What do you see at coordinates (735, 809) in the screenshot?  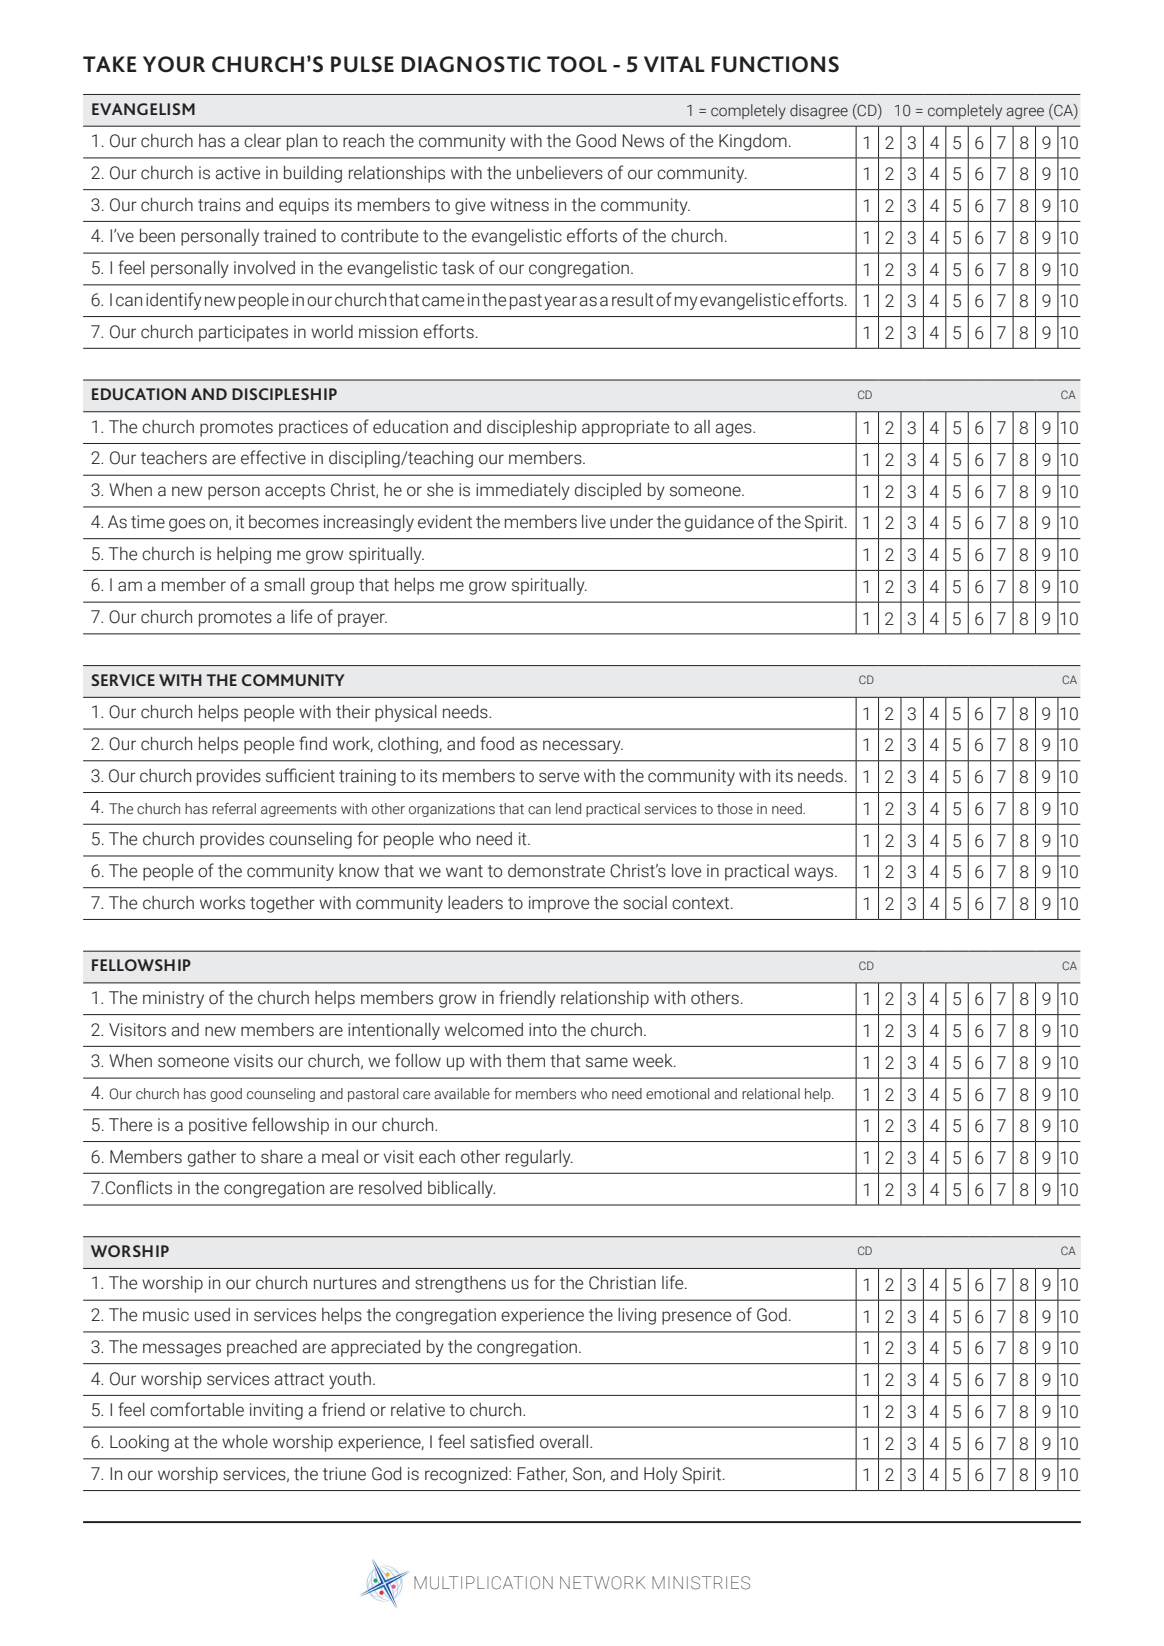 I see `those` at bounding box center [735, 809].
